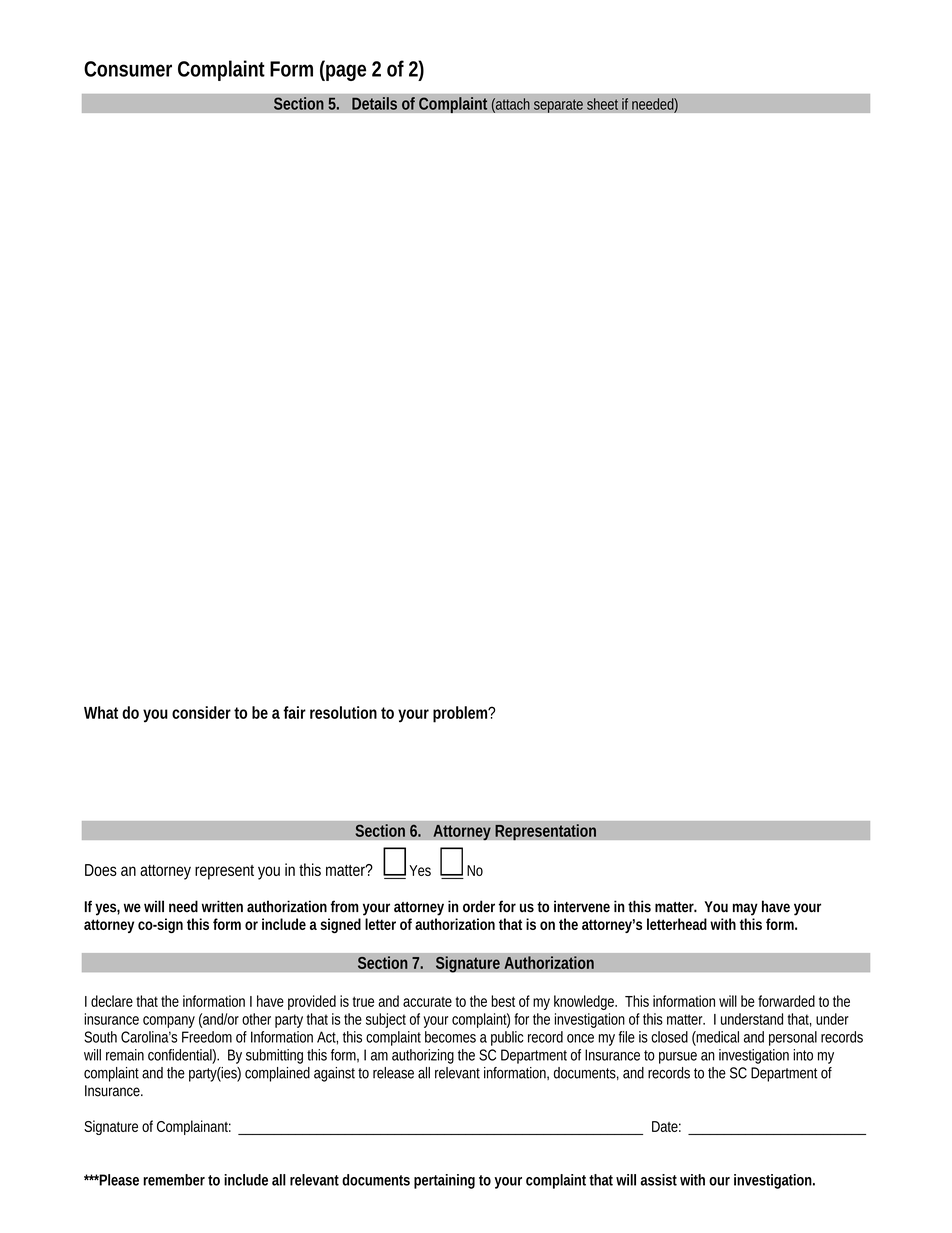  Describe the element at coordinates (602, 104) in the screenshot. I see `sheet` at that location.
